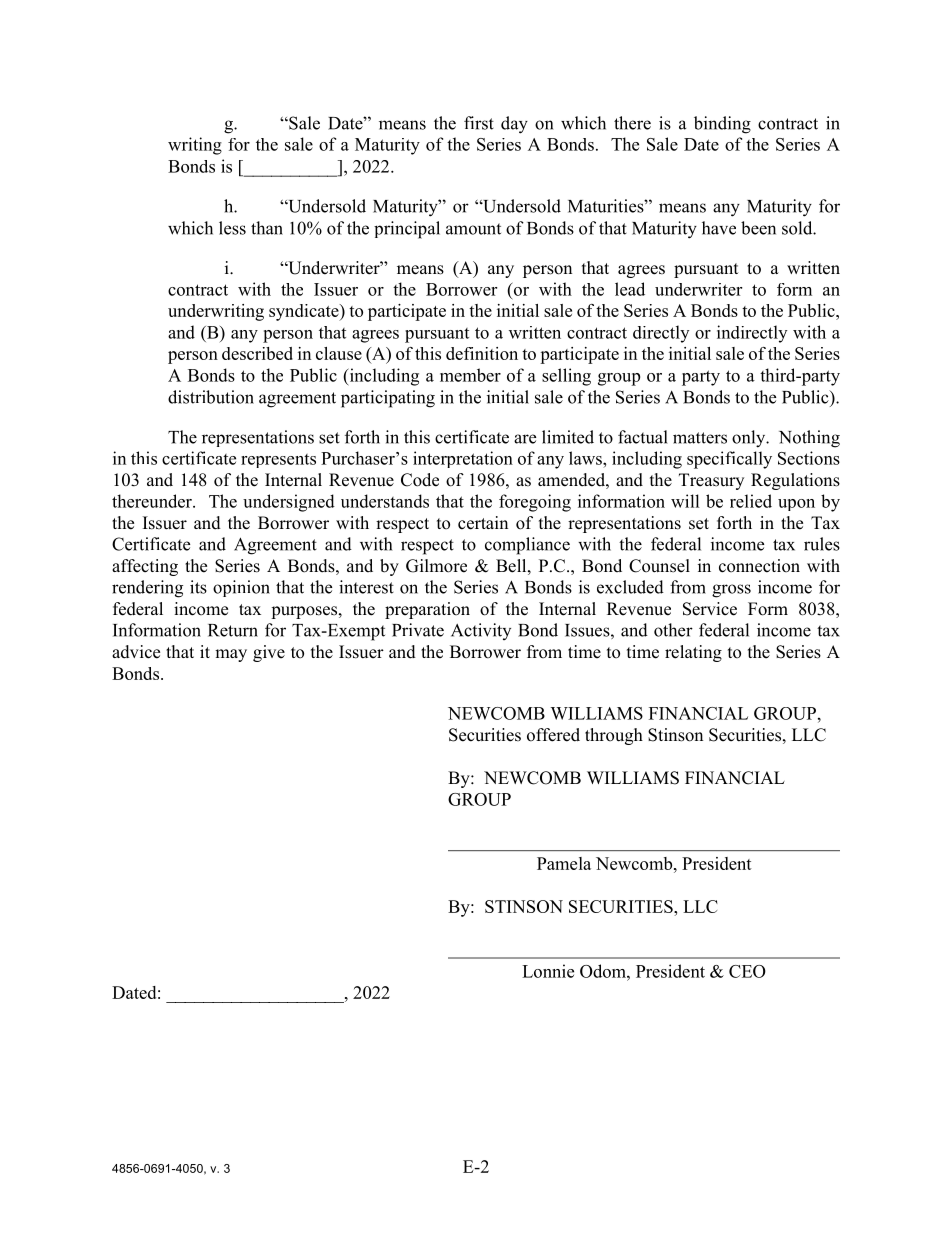 This screenshot has width=952, height=1233. What do you see at coordinates (722, 125) in the screenshot?
I see `binding` at bounding box center [722, 125].
